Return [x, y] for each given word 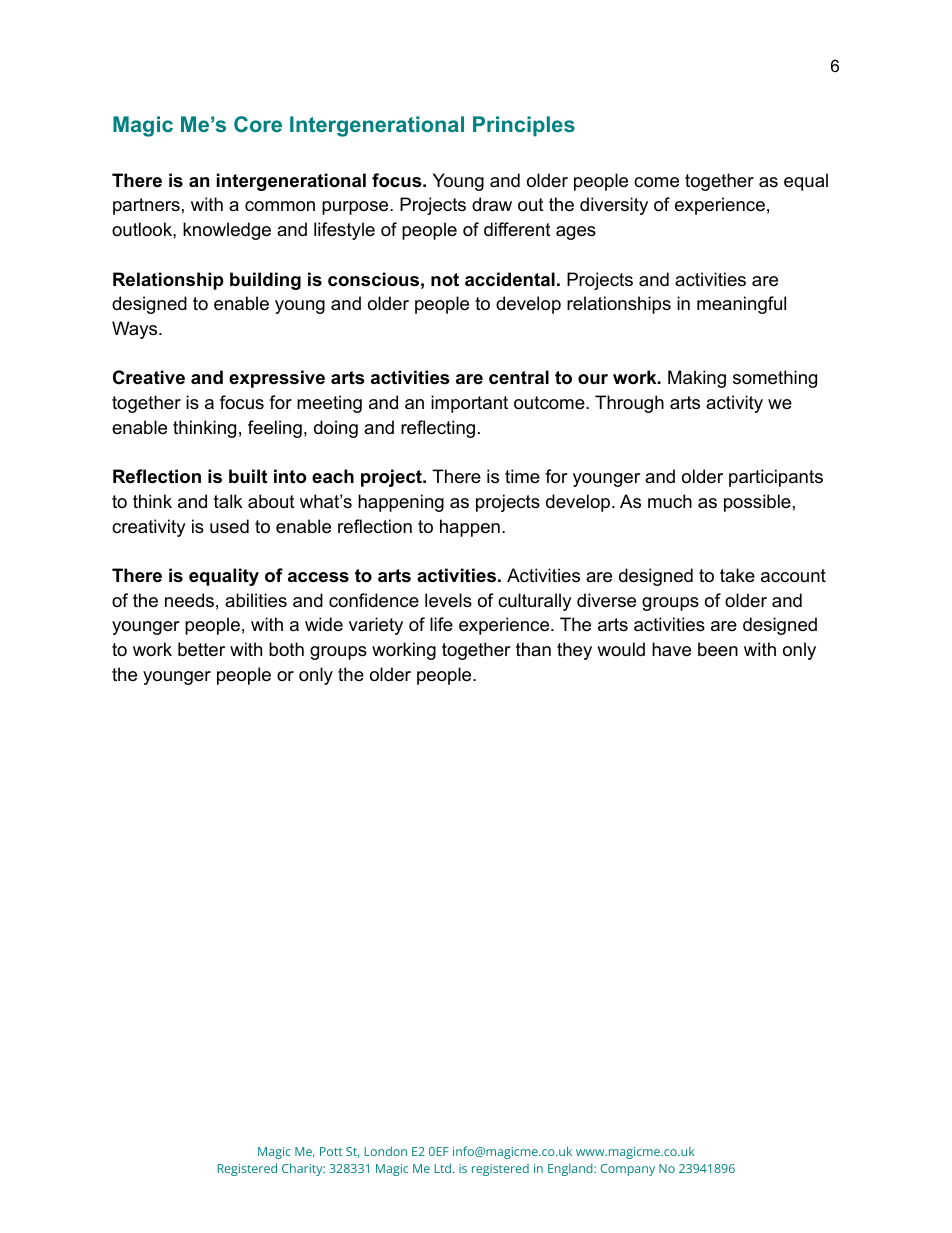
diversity [614, 206]
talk [228, 501]
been [718, 649]
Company [628, 1170]
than [533, 649]
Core [258, 124]
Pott [331, 1151]
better [201, 649]
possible [757, 503]
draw [492, 204]
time [522, 476]
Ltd [443, 1168]
